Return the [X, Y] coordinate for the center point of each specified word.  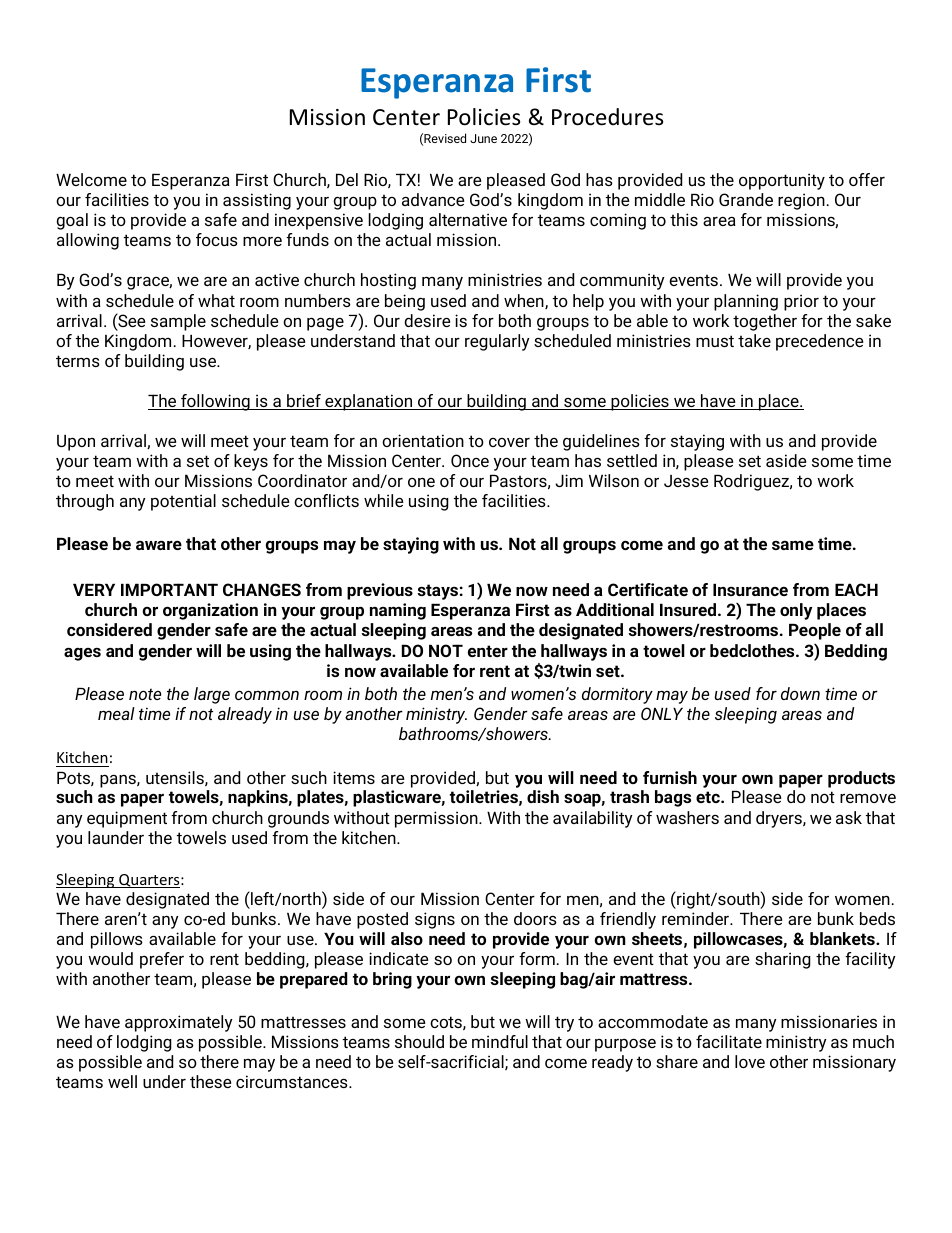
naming [398, 611]
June [483, 138]
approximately [179, 1023]
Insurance [750, 590]
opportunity [782, 181]
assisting [257, 201]
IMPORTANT [169, 589]
